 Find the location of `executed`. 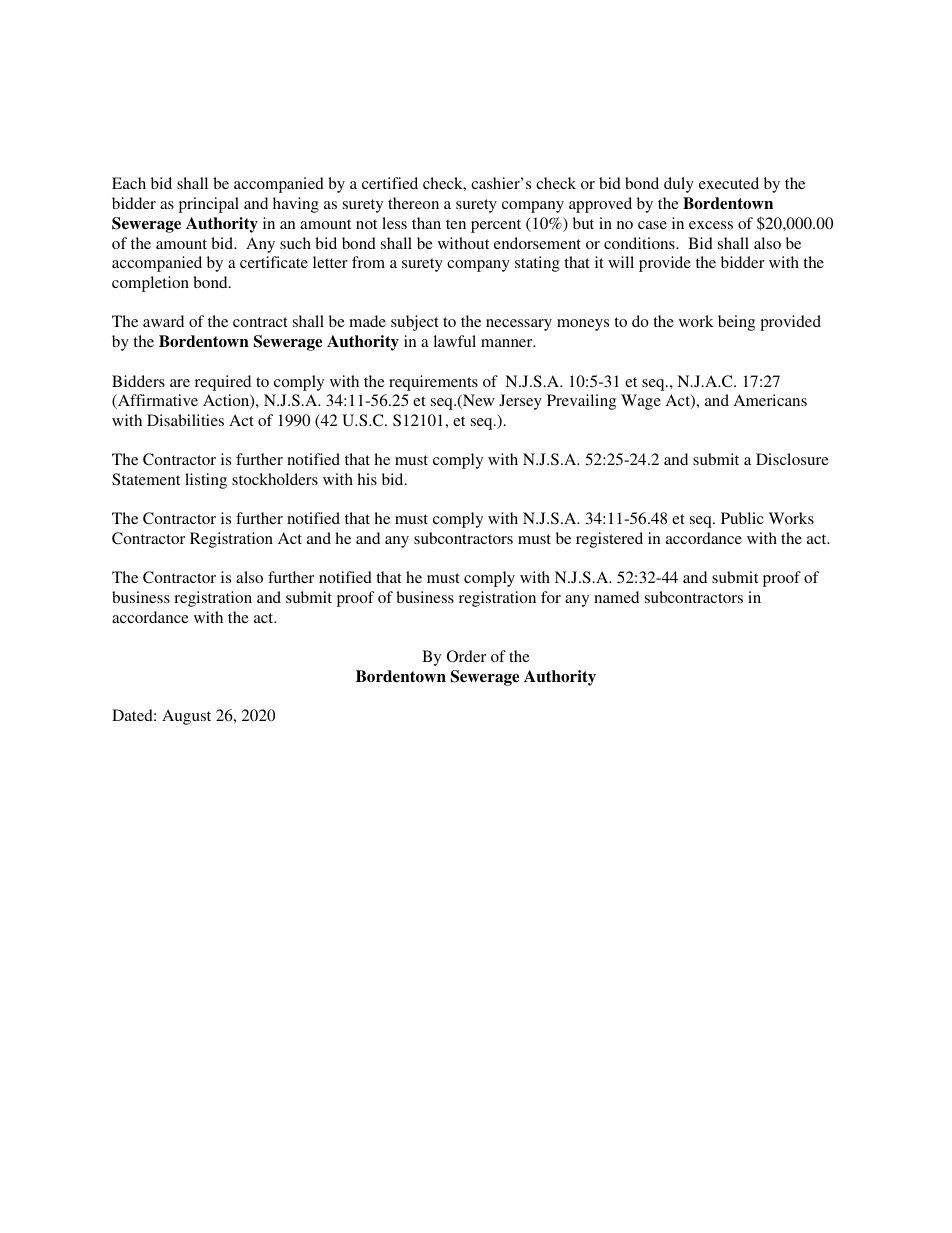

executed is located at coordinates (729, 183).
